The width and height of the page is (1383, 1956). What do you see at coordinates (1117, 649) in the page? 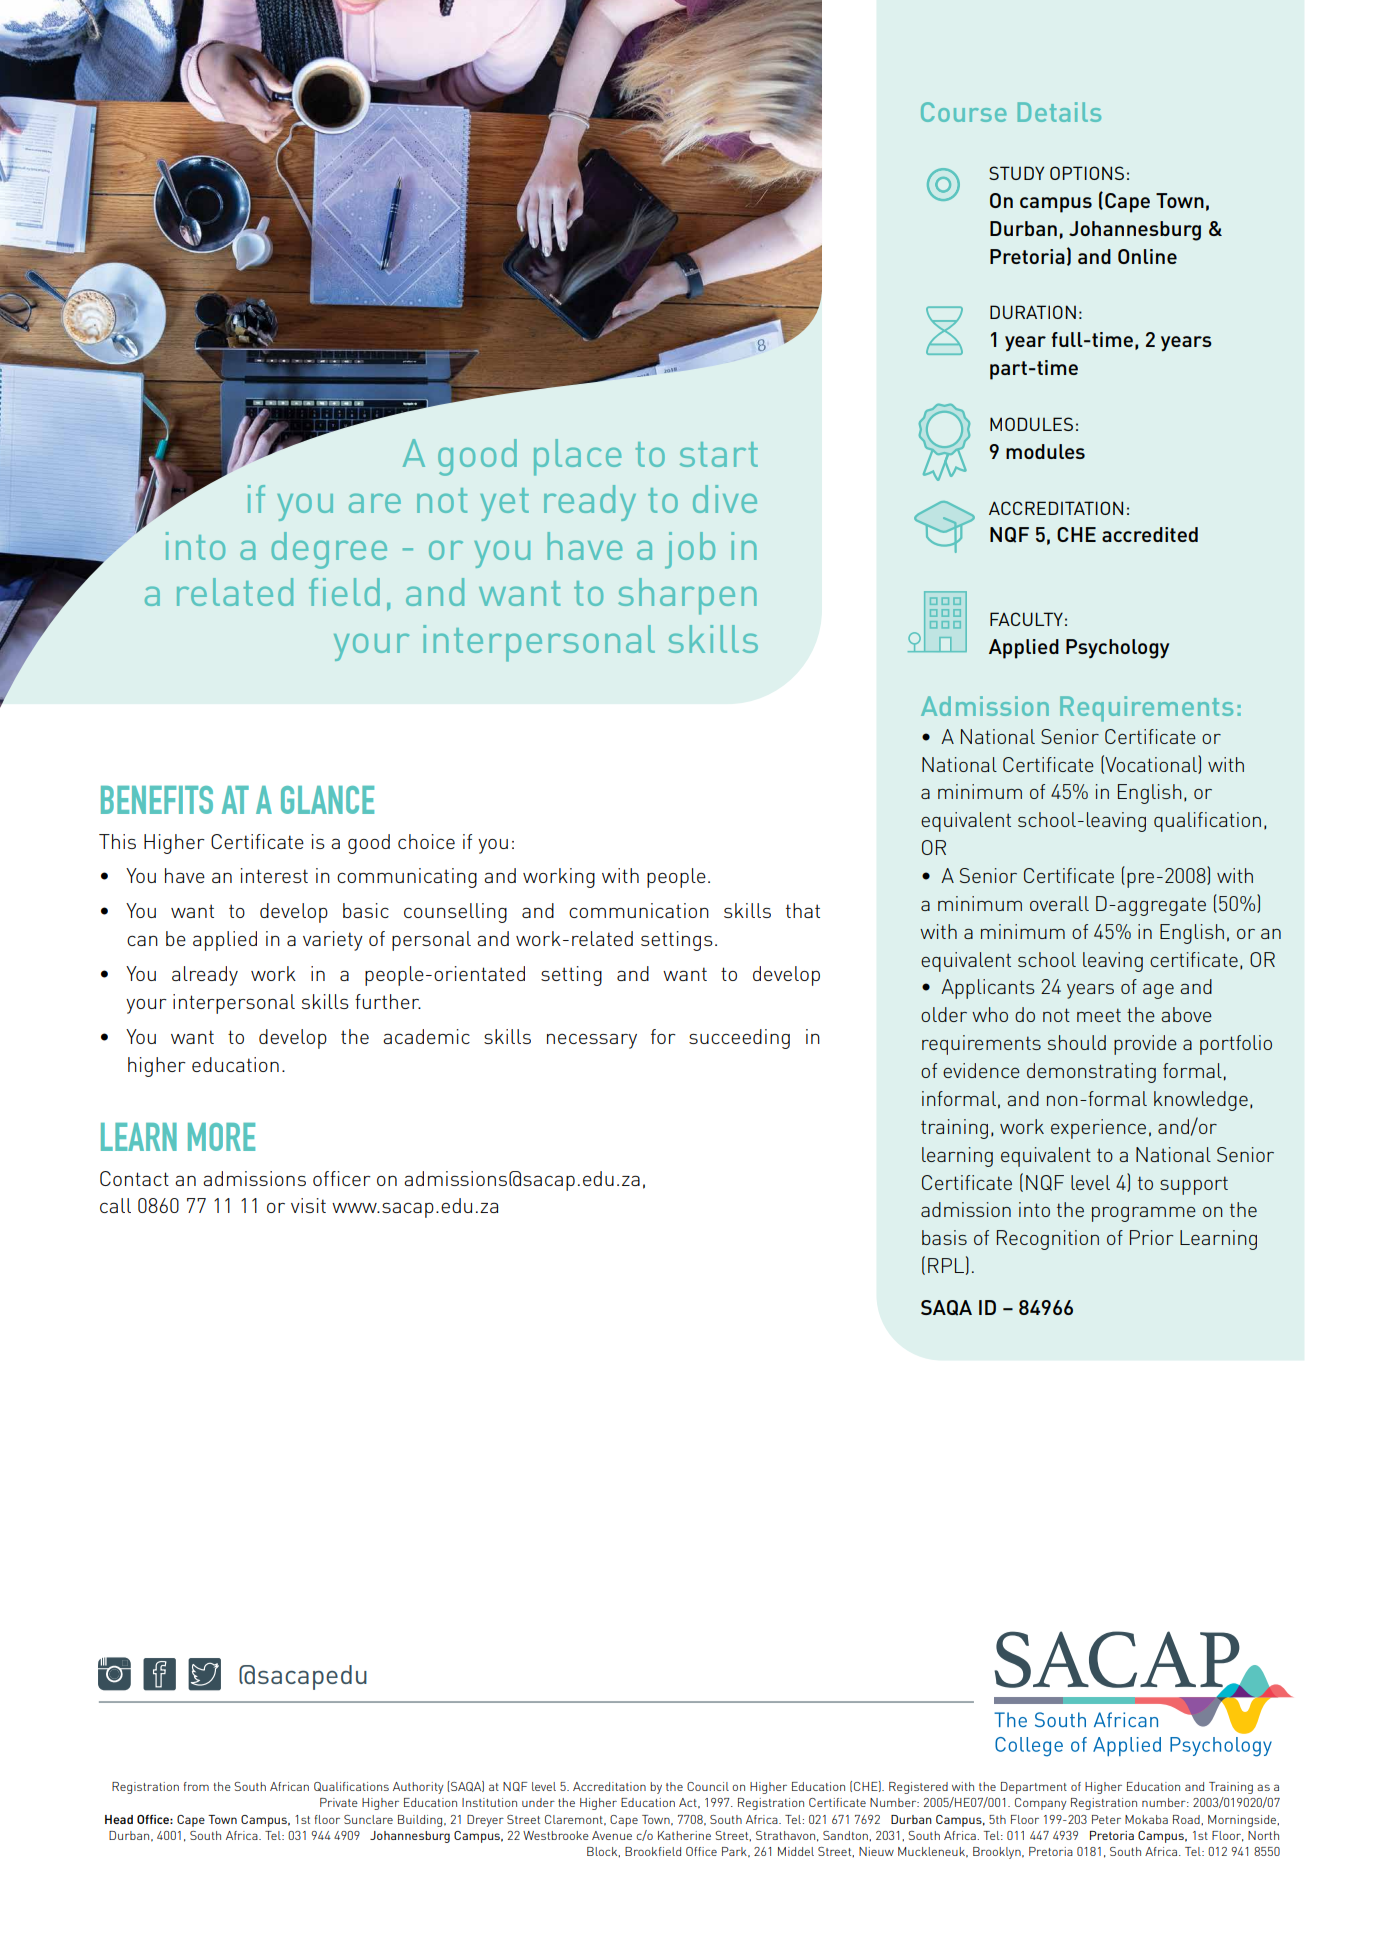
I see `Psychology` at bounding box center [1117, 649].
